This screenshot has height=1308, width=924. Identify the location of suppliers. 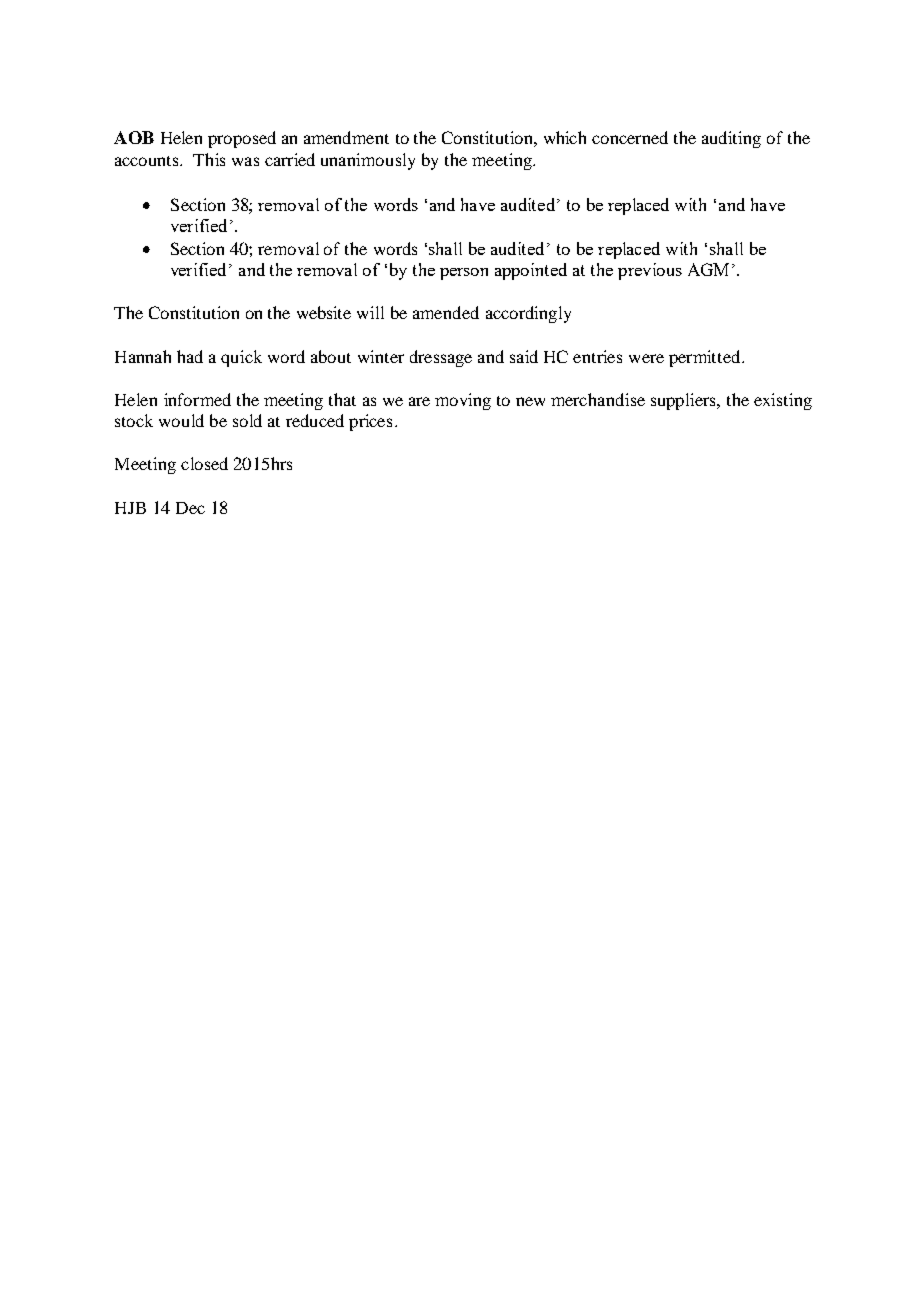
(685, 401).
